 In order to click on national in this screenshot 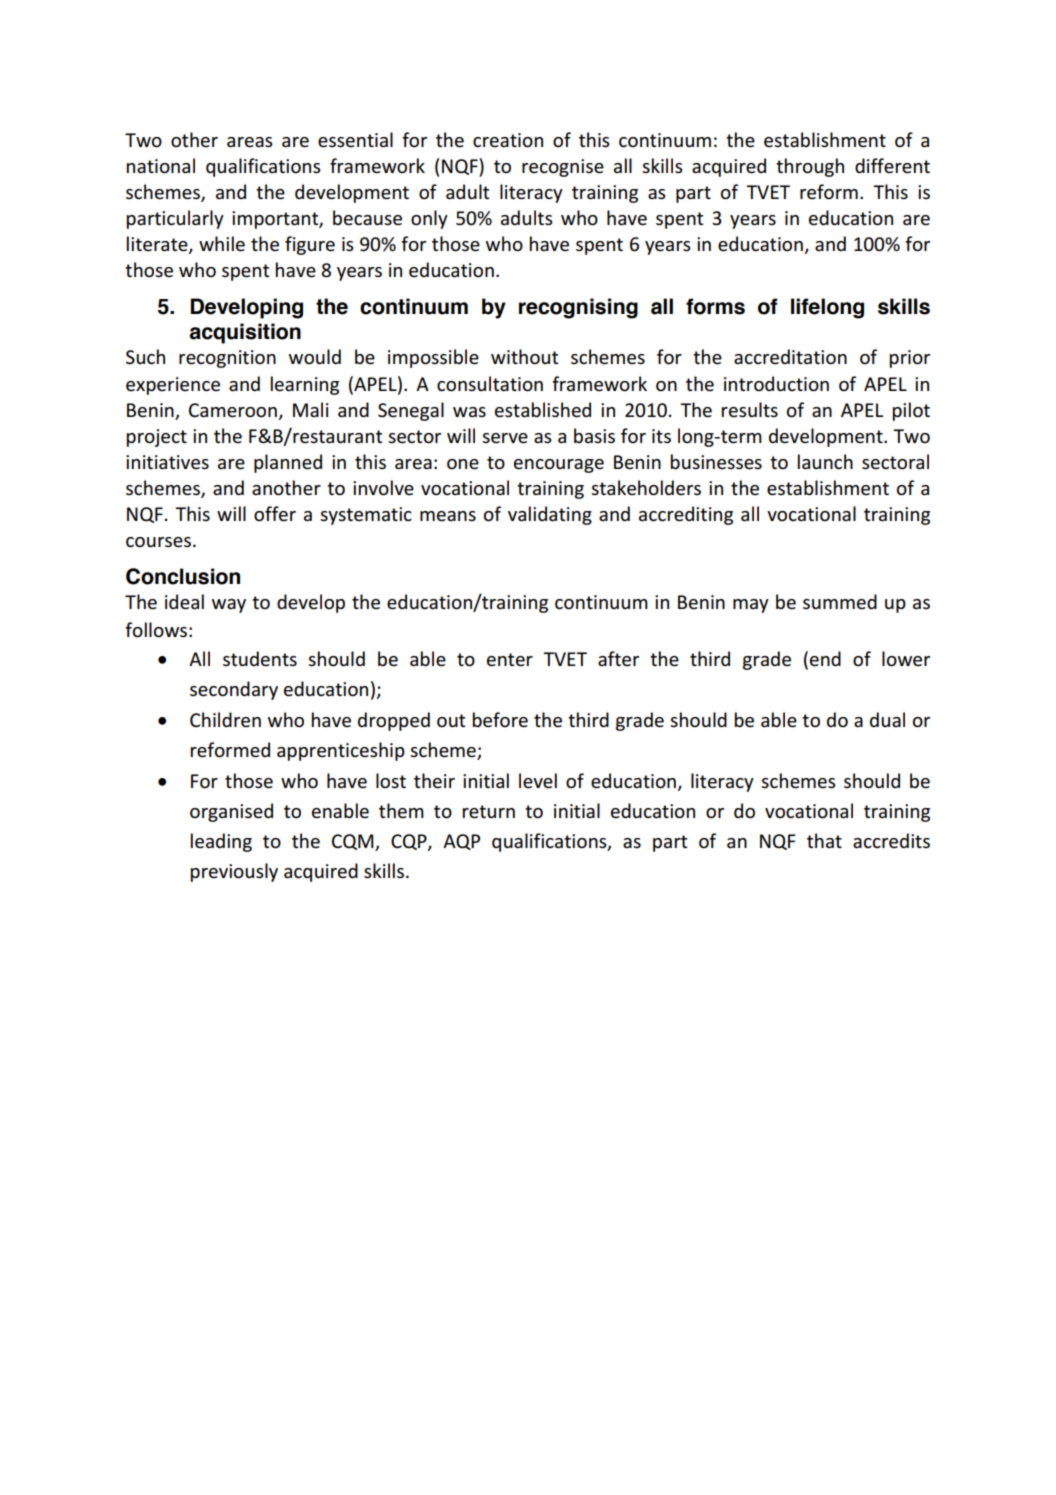, I will do `click(161, 166)`.
